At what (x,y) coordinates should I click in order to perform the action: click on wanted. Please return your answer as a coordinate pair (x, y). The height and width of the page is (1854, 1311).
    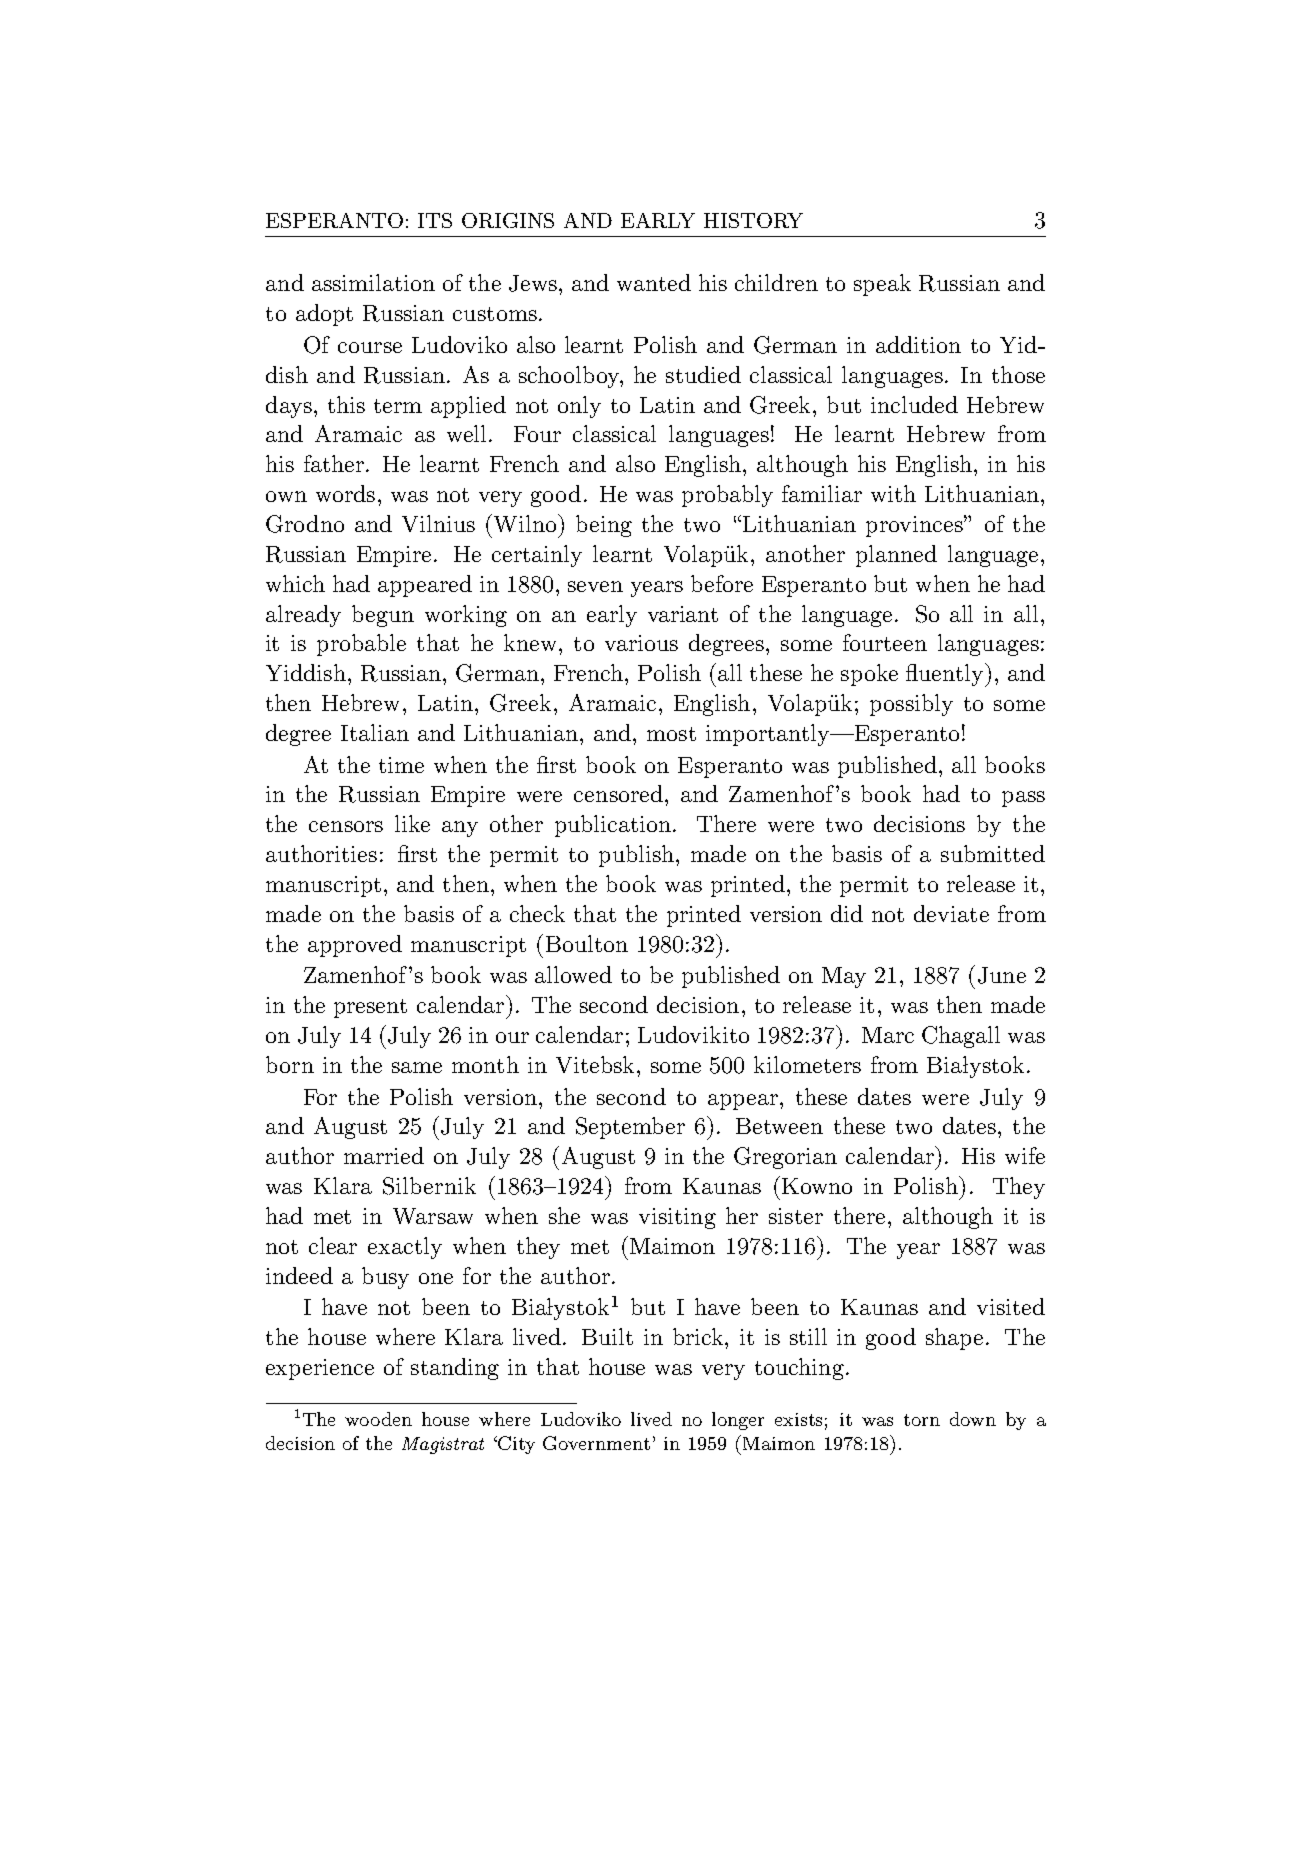
    Looking at the image, I should click on (654, 282).
